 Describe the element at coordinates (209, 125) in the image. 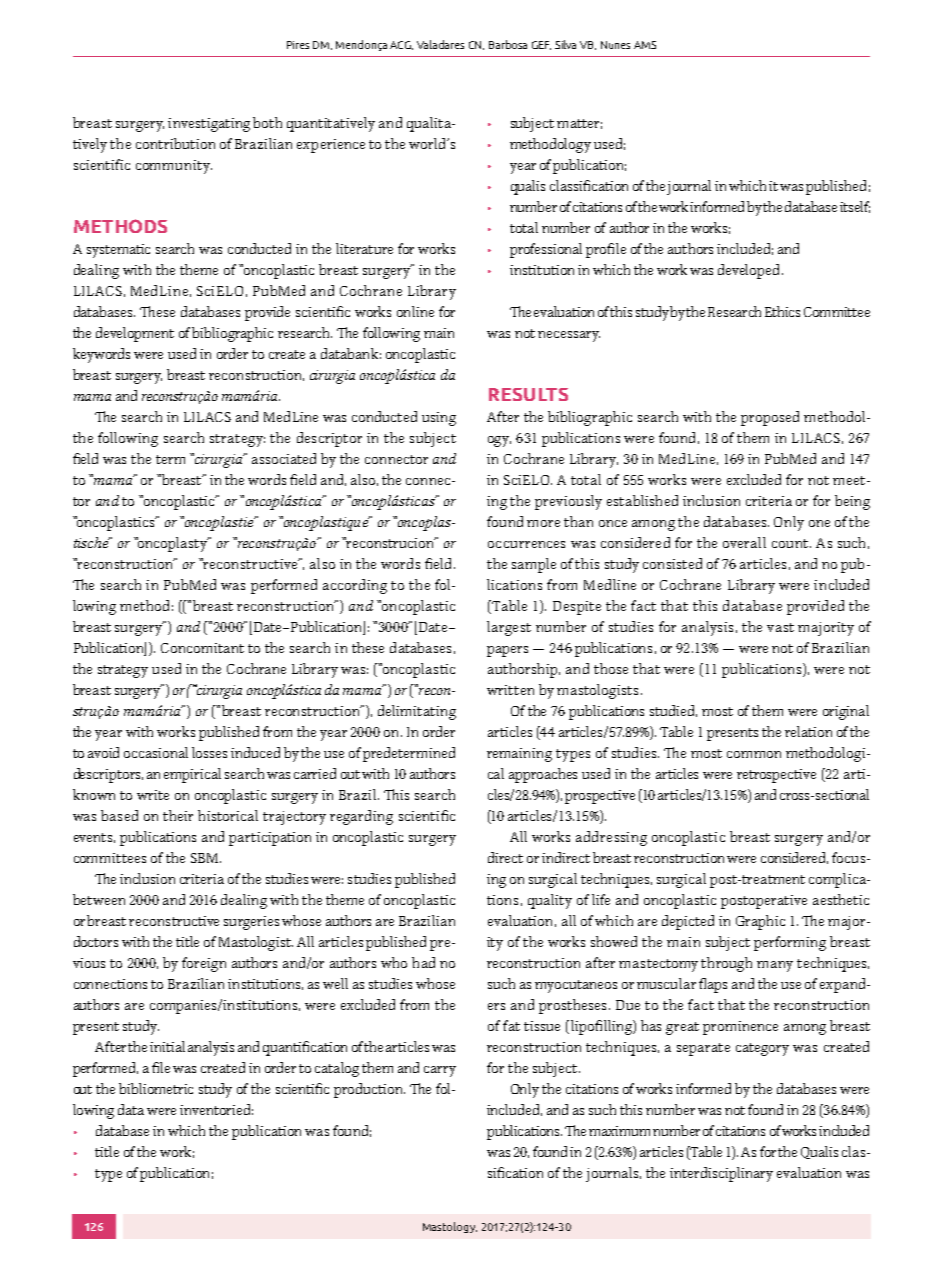

I see `investigating` at that location.
